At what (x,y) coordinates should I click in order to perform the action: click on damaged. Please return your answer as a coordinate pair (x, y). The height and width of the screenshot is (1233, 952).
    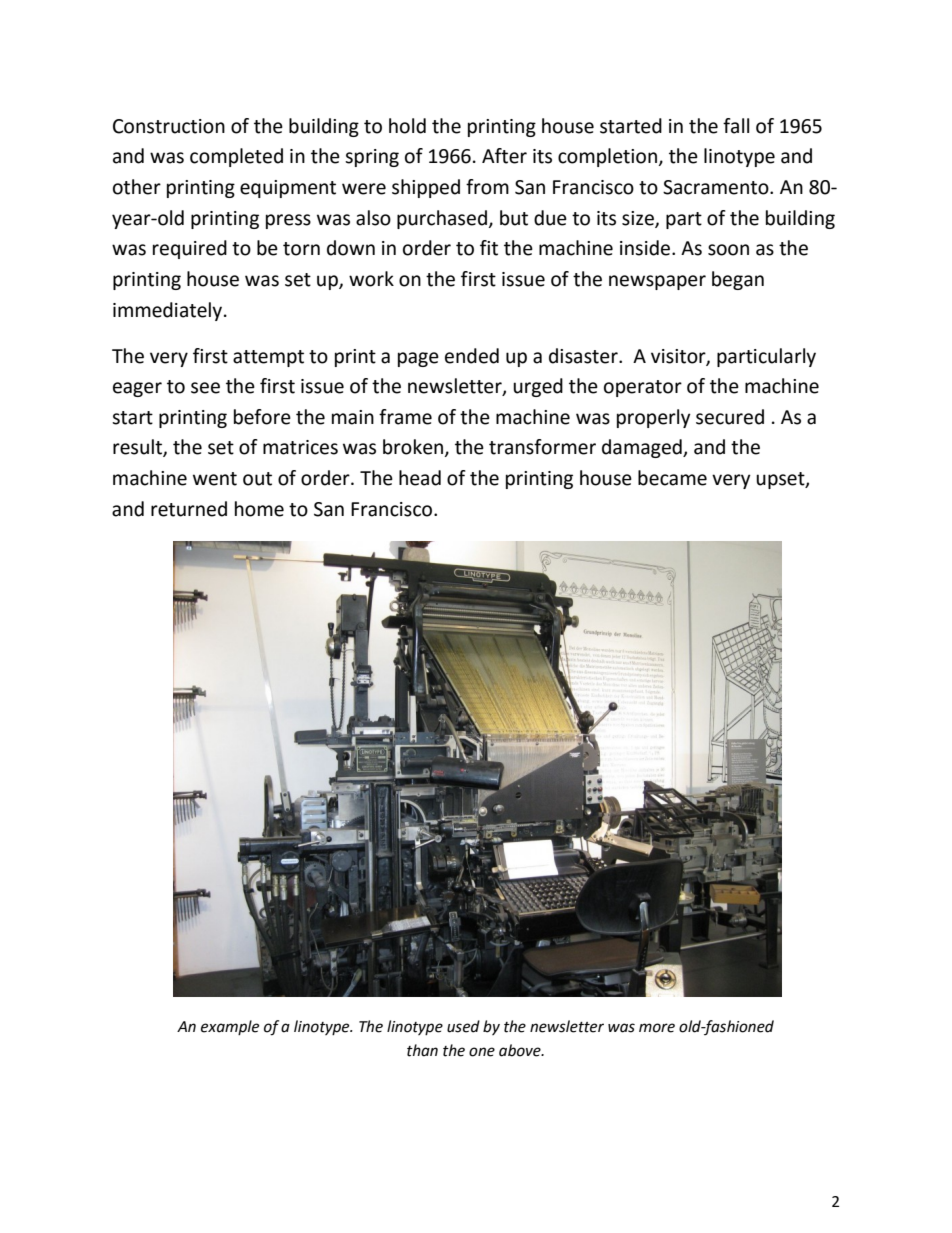
    Looking at the image, I should click on (643, 448).
